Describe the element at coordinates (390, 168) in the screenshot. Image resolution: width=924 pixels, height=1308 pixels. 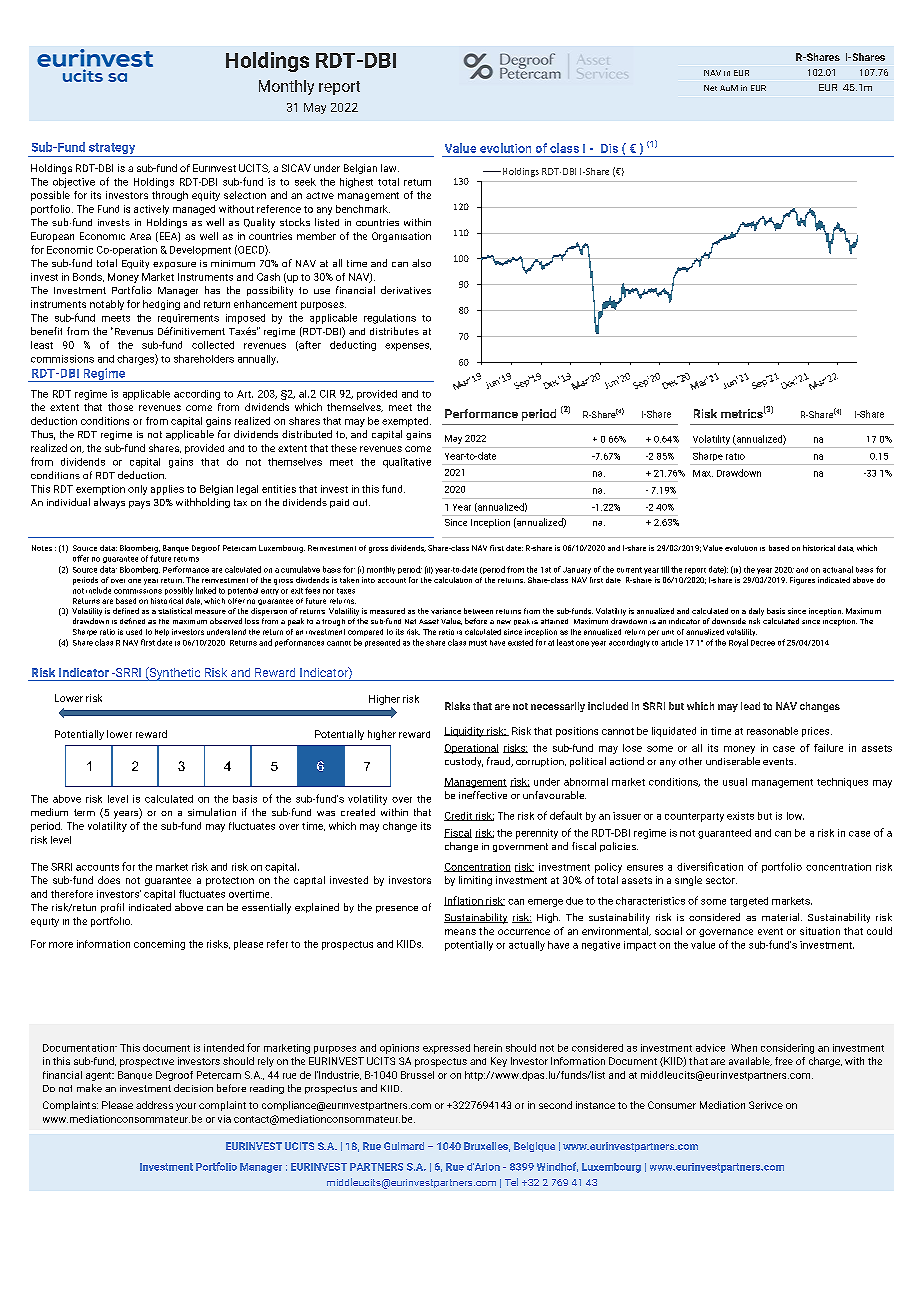
I see `law` at that location.
